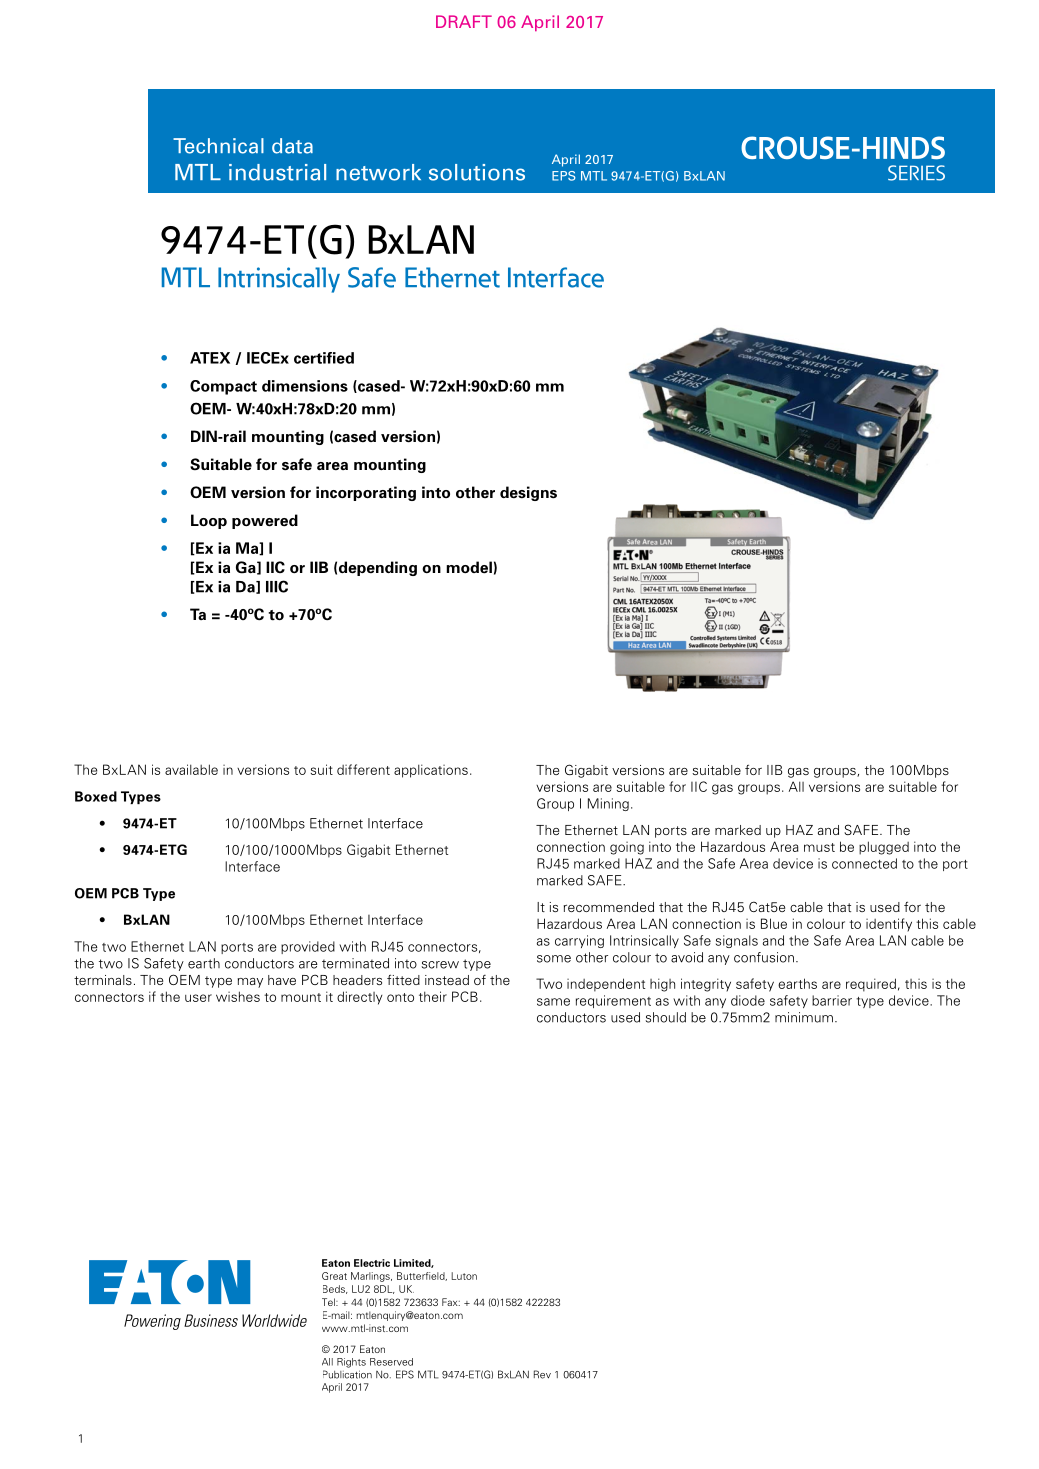  I want to click on Great, so click(334, 1276).
